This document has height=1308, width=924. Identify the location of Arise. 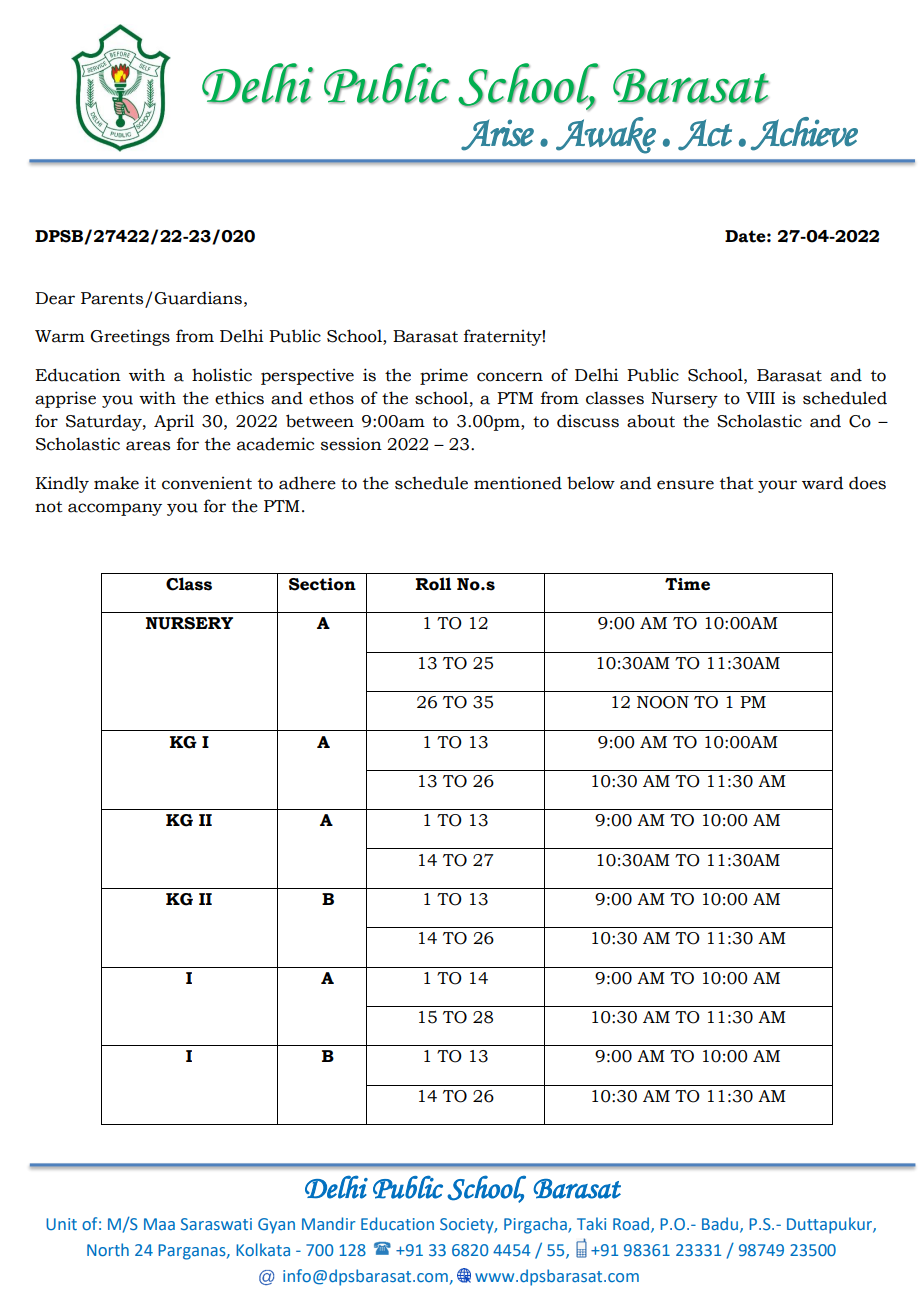
(497, 135).
